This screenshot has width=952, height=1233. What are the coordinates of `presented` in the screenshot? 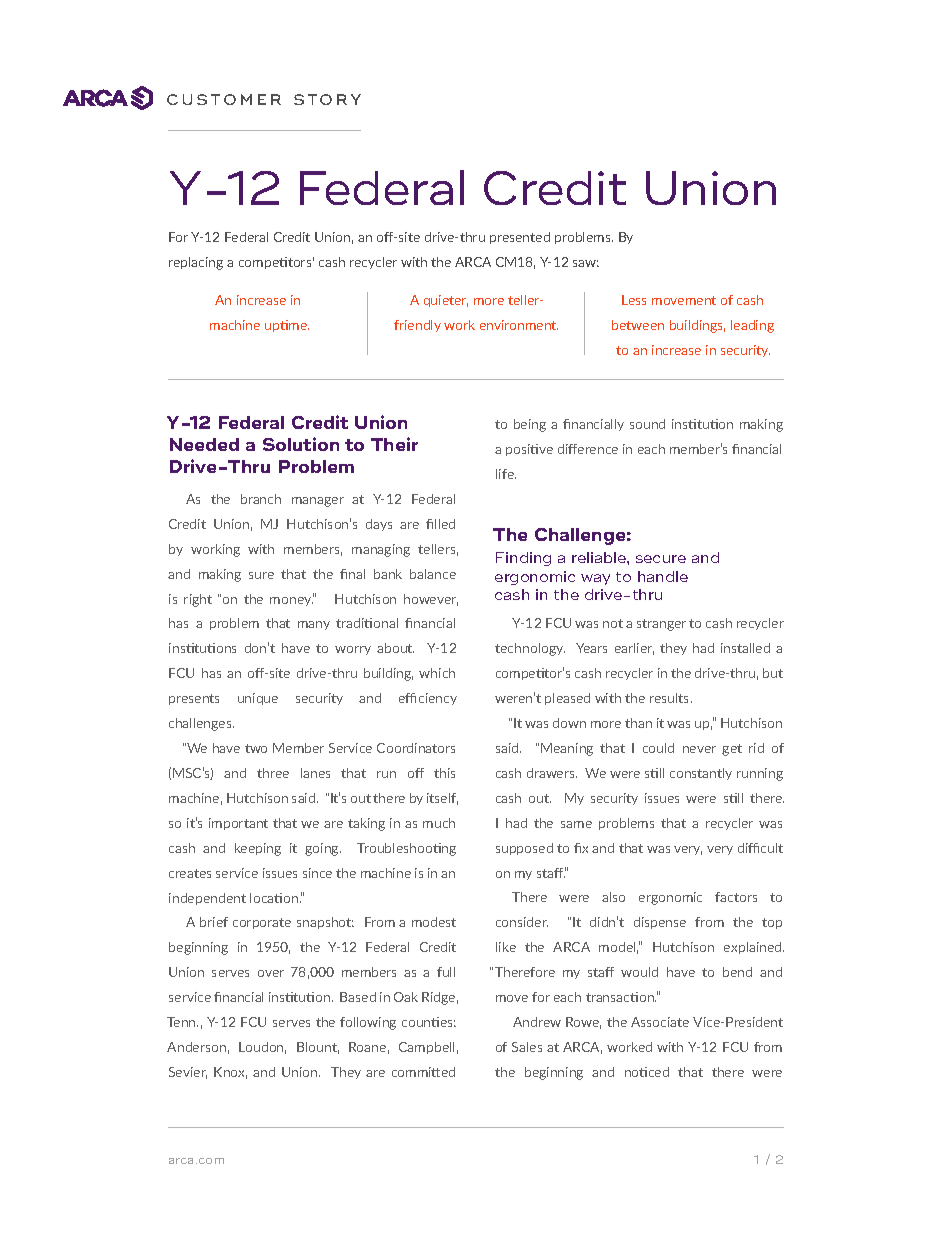 It's located at (520, 238).
